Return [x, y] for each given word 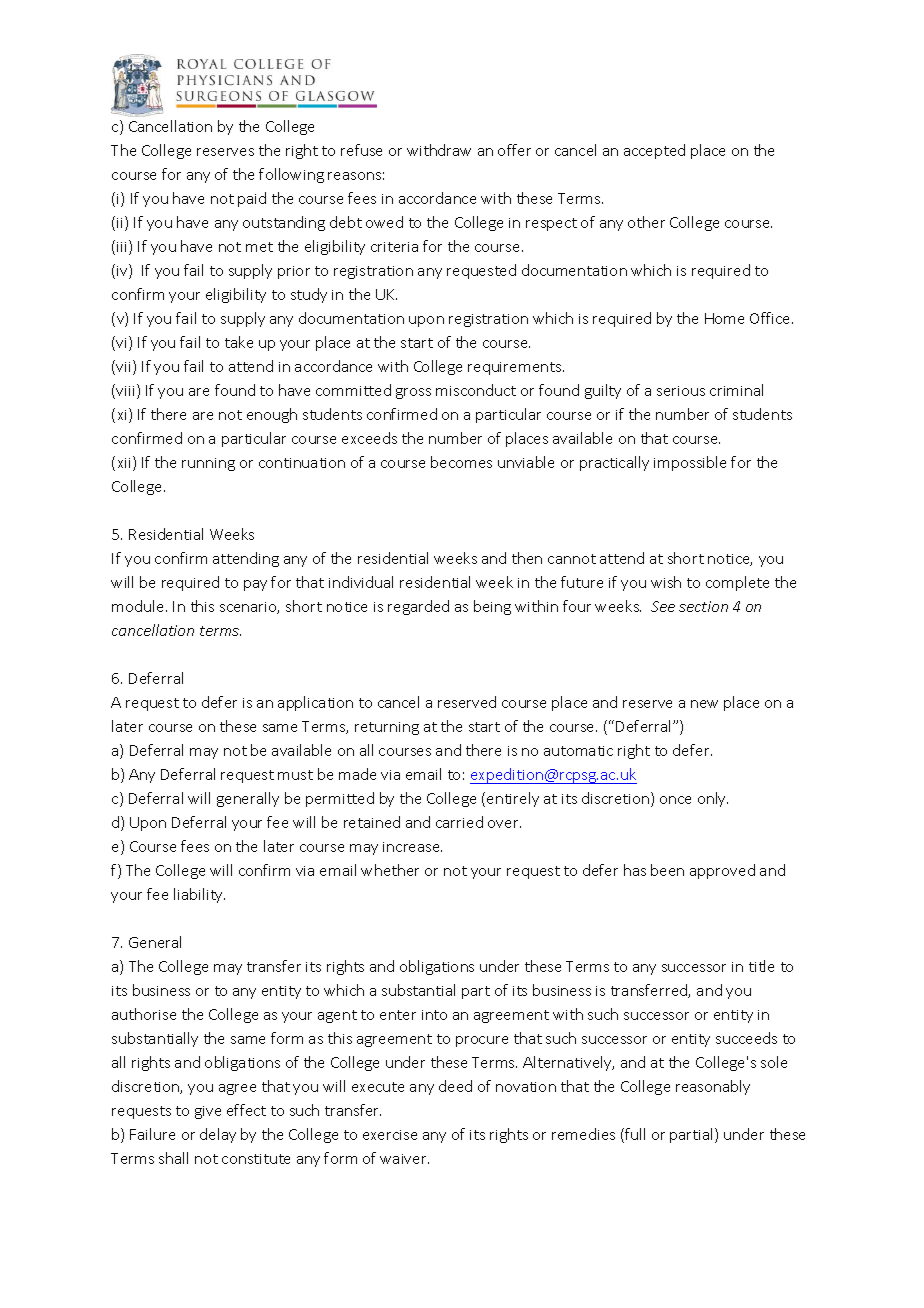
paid [252, 199]
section [703, 606]
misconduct [476, 390]
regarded [418, 607]
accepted [654, 151]
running [208, 464]
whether [390, 870]
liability [199, 895]
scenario [249, 608]
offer [514, 150]
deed [455, 1086]
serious [681, 391]
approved [722, 871]
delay [218, 1135]
